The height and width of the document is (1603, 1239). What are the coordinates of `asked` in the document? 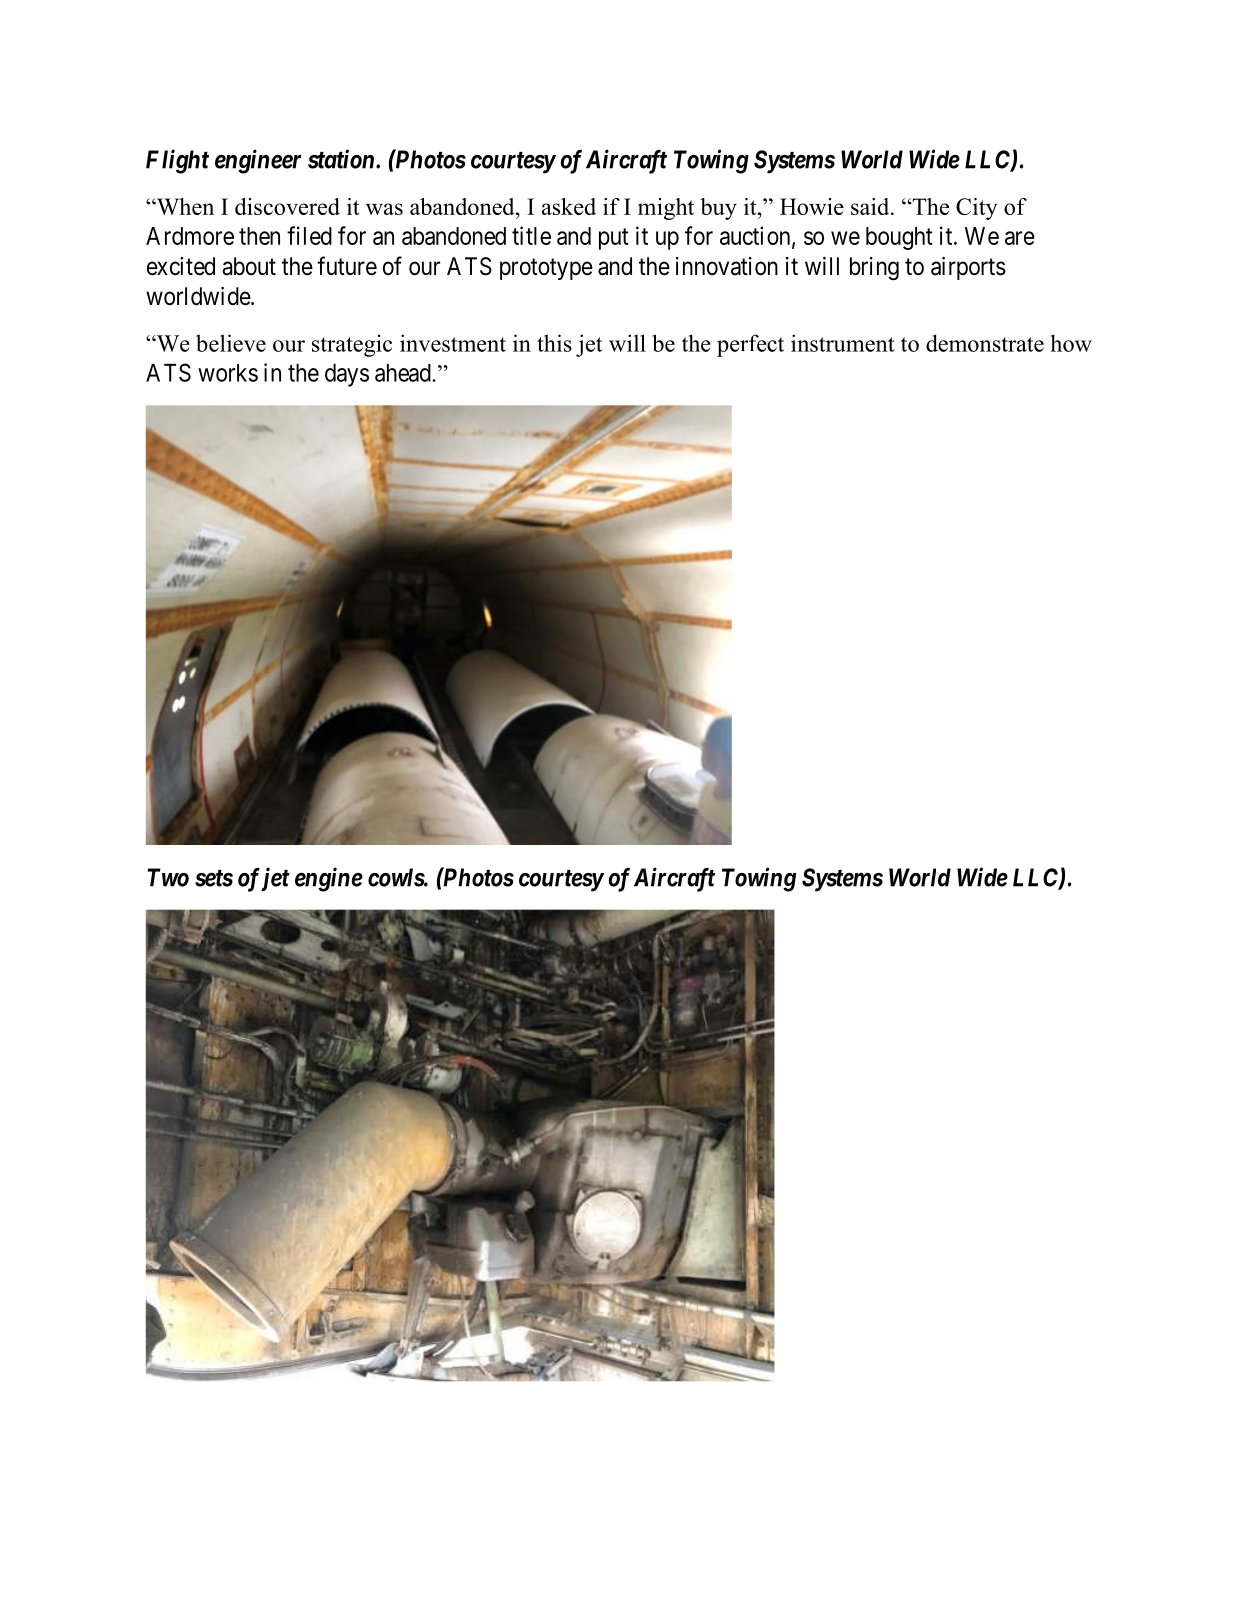 It's located at (569, 206).
